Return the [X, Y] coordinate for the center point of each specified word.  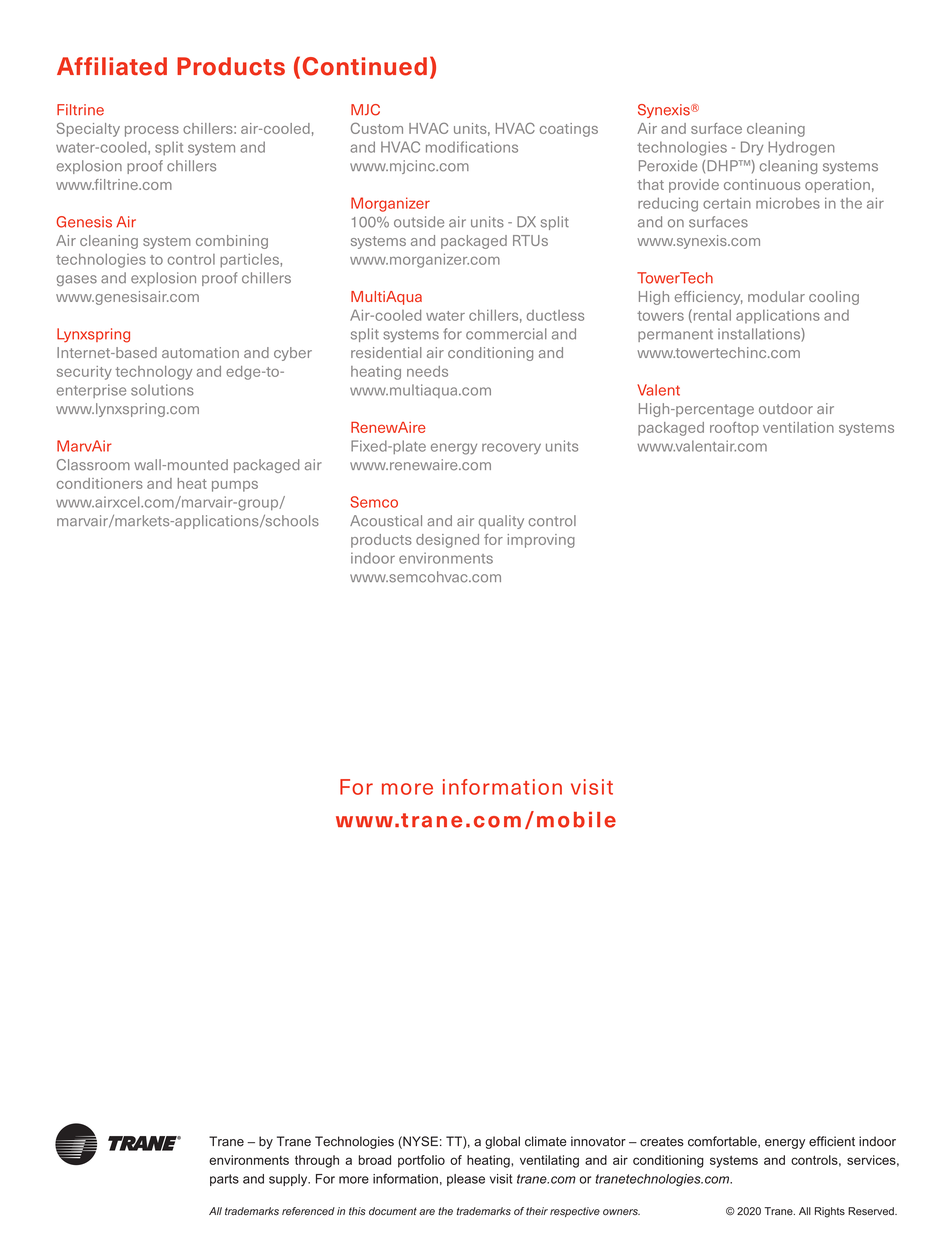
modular [776, 296]
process [152, 131]
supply [289, 1180]
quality [501, 522]
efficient [832, 1141]
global [502, 1142]
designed [447, 541]
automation [200, 352]
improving [541, 541]
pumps [235, 486]
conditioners [100, 483]
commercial [506, 334]
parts [224, 1180]
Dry [752, 148]
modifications [472, 147]
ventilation [798, 427]
